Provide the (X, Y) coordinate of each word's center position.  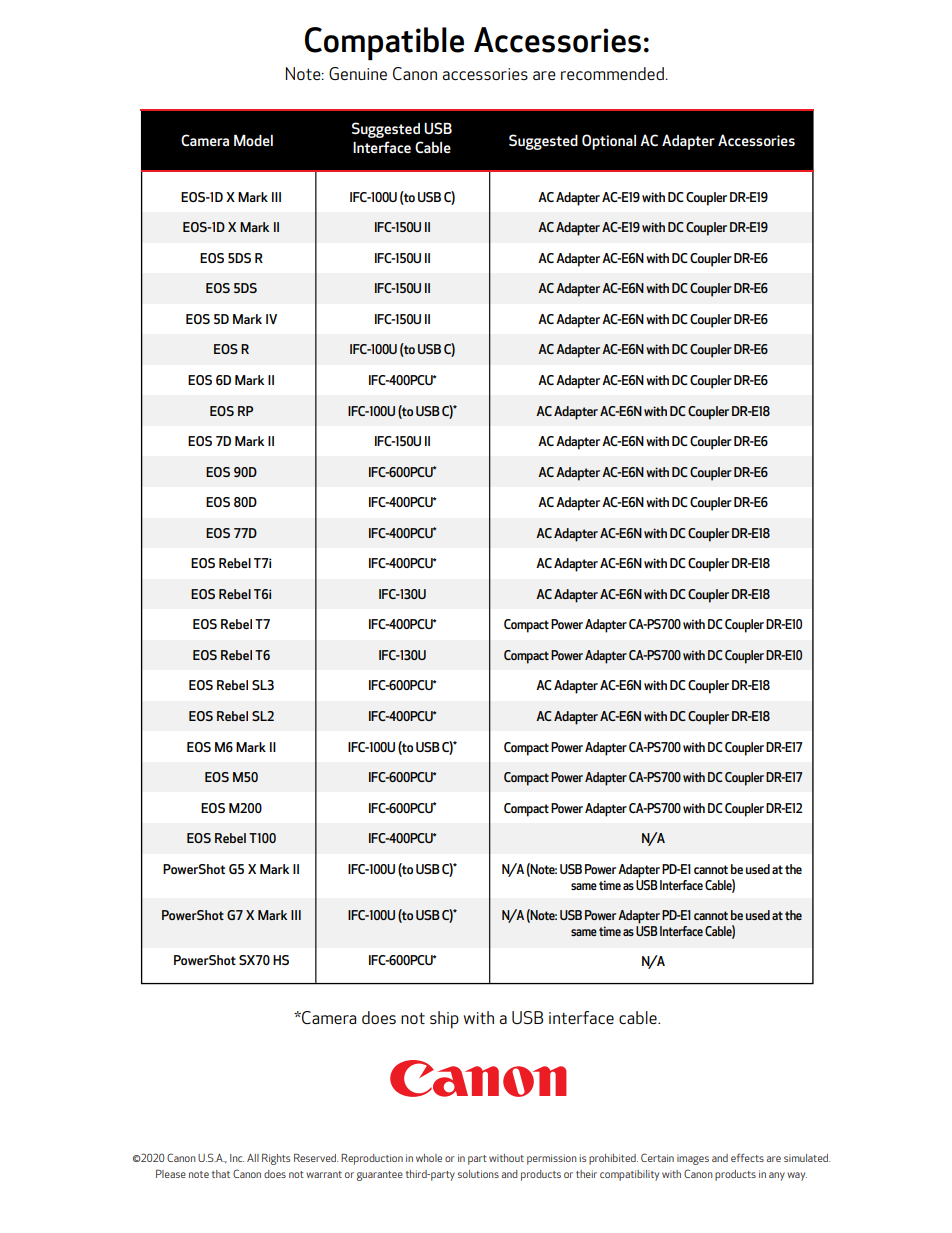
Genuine (358, 73)
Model (253, 140)
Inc (237, 1158)
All (253, 1158)
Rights (276, 1159)
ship (444, 1020)
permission (552, 1159)
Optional (609, 142)
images (693, 1159)
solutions (478, 1174)
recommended (612, 73)
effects (747, 1157)
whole (429, 1158)
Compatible (384, 44)
